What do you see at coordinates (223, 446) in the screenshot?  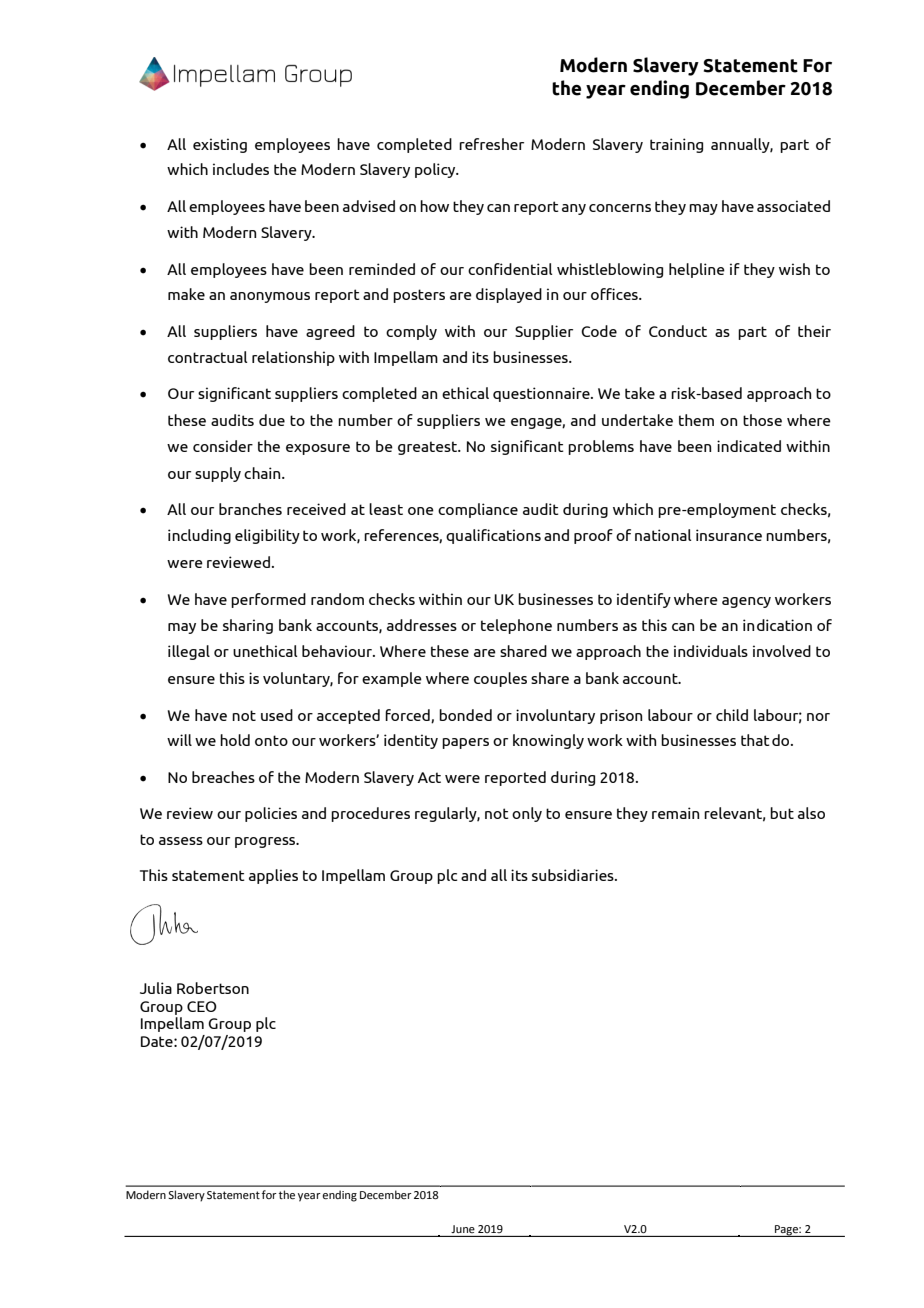 I see `consider` at bounding box center [223, 446].
